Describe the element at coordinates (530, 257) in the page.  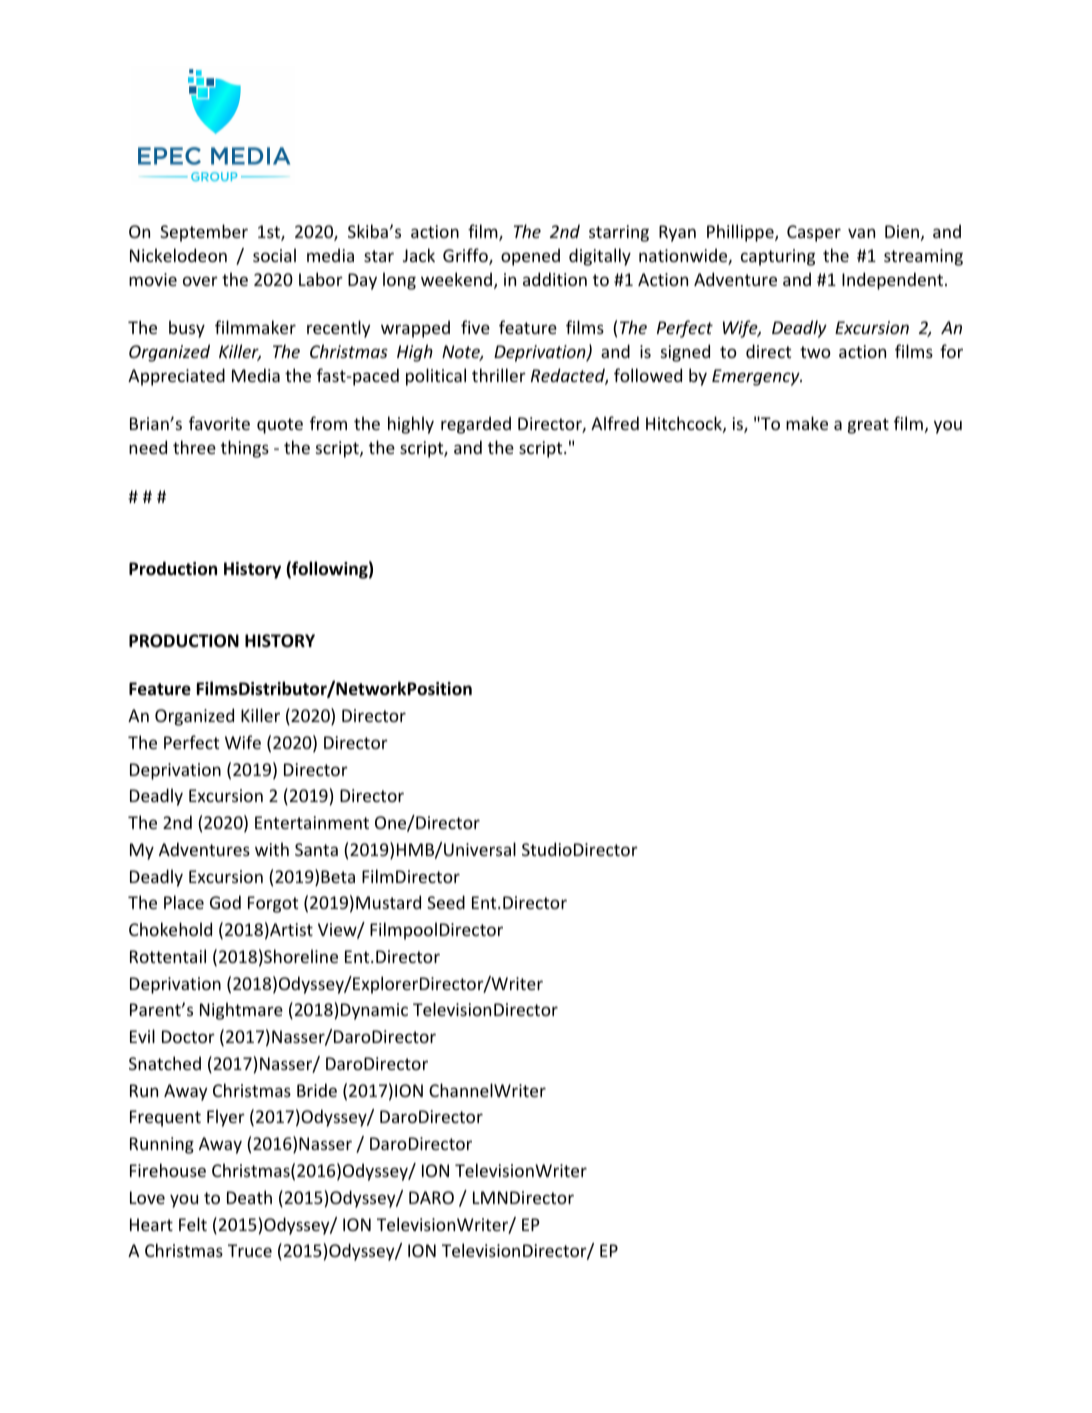
I see `opened` at that location.
